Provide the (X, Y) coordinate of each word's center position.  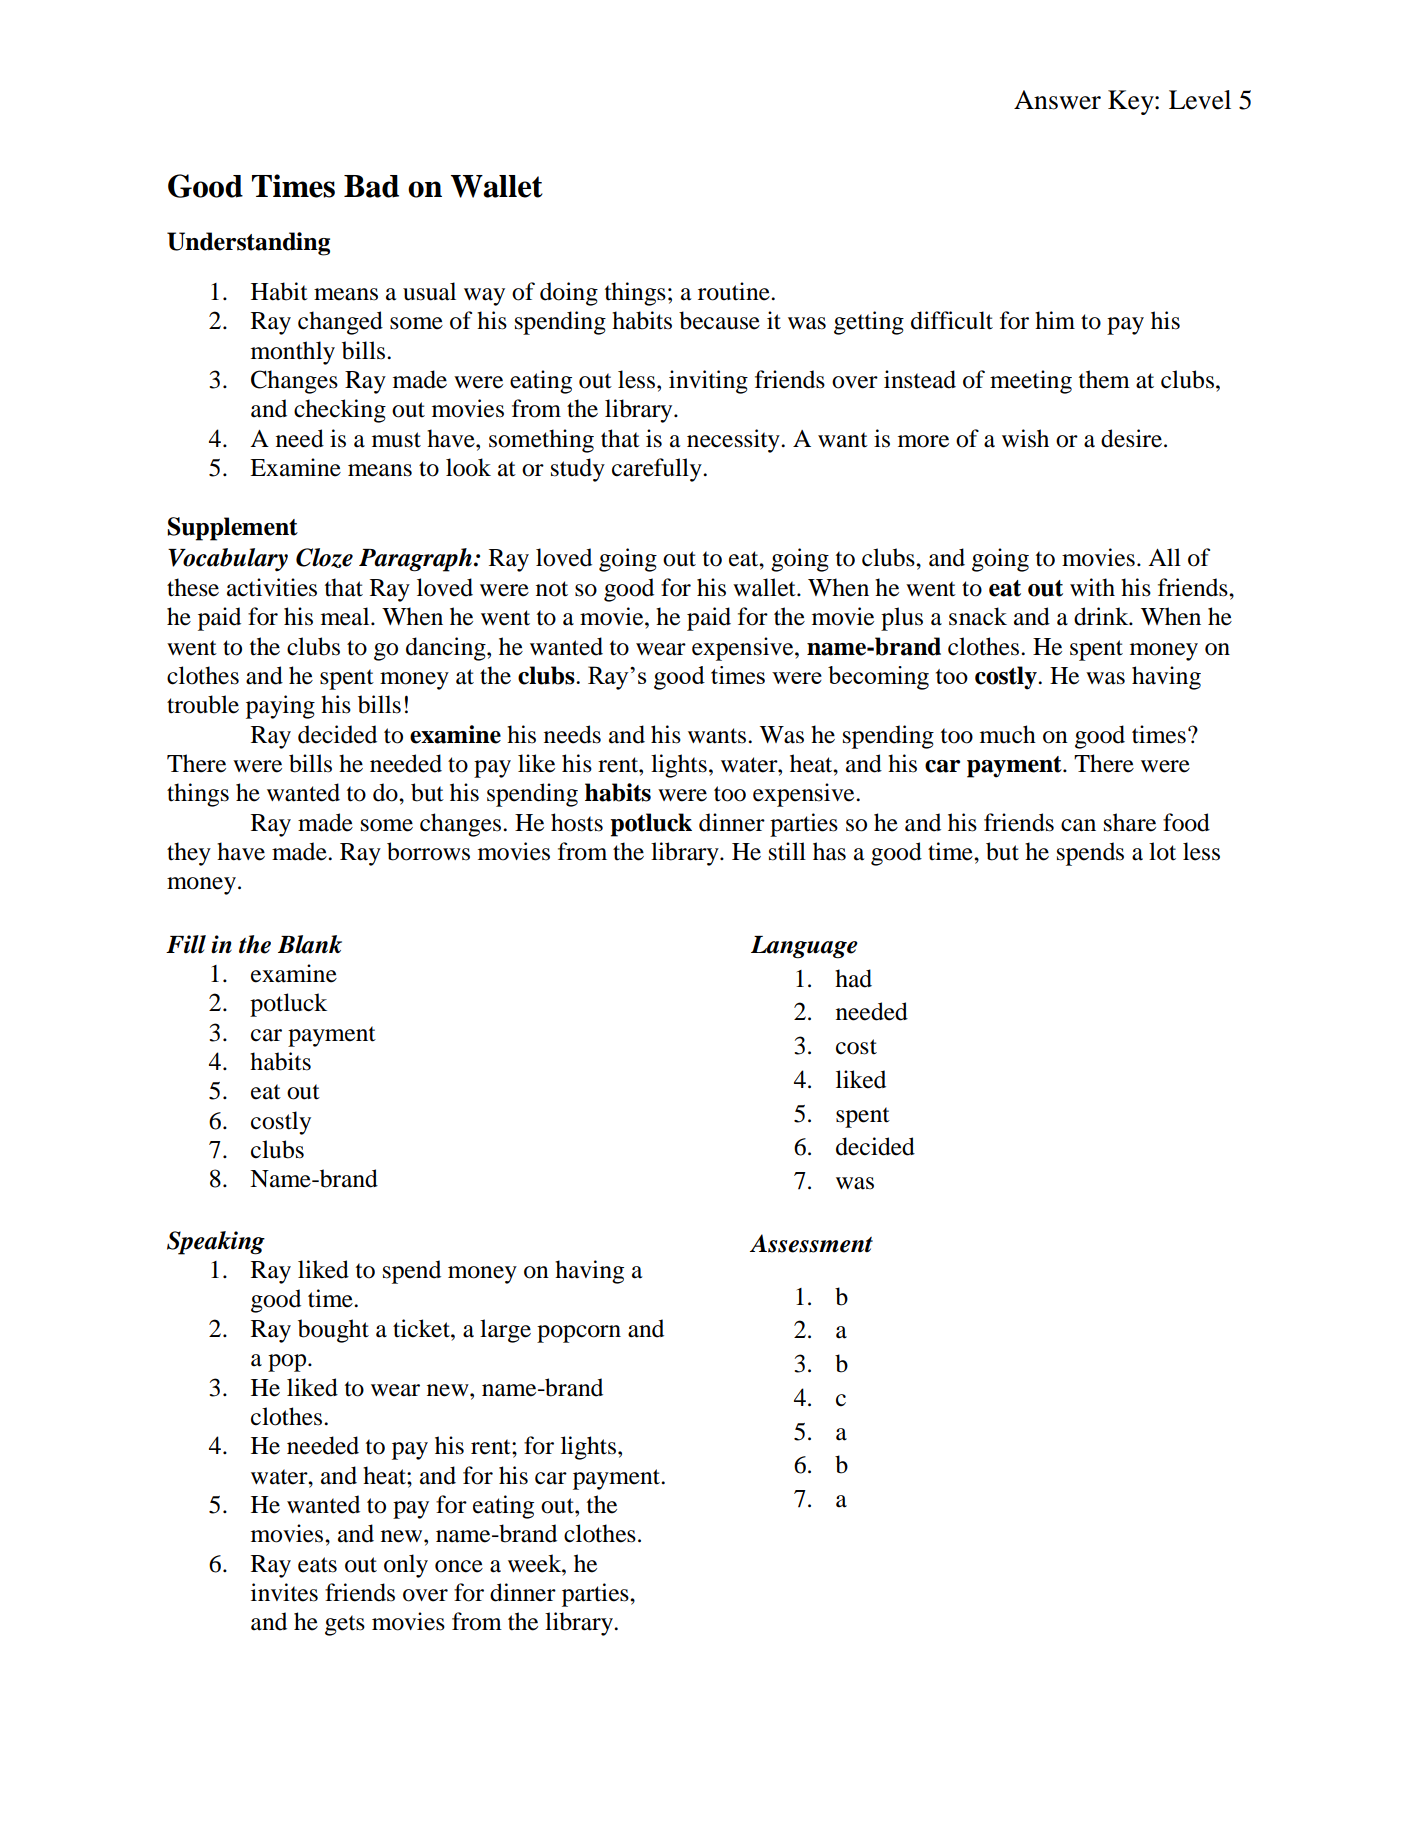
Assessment (811, 1243)
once (459, 1566)
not (552, 589)
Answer (1057, 100)
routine (735, 291)
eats (317, 1565)
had (853, 978)
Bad (371, 186)
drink (1102, 616)
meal (346, 616)
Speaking (216, 1243)
